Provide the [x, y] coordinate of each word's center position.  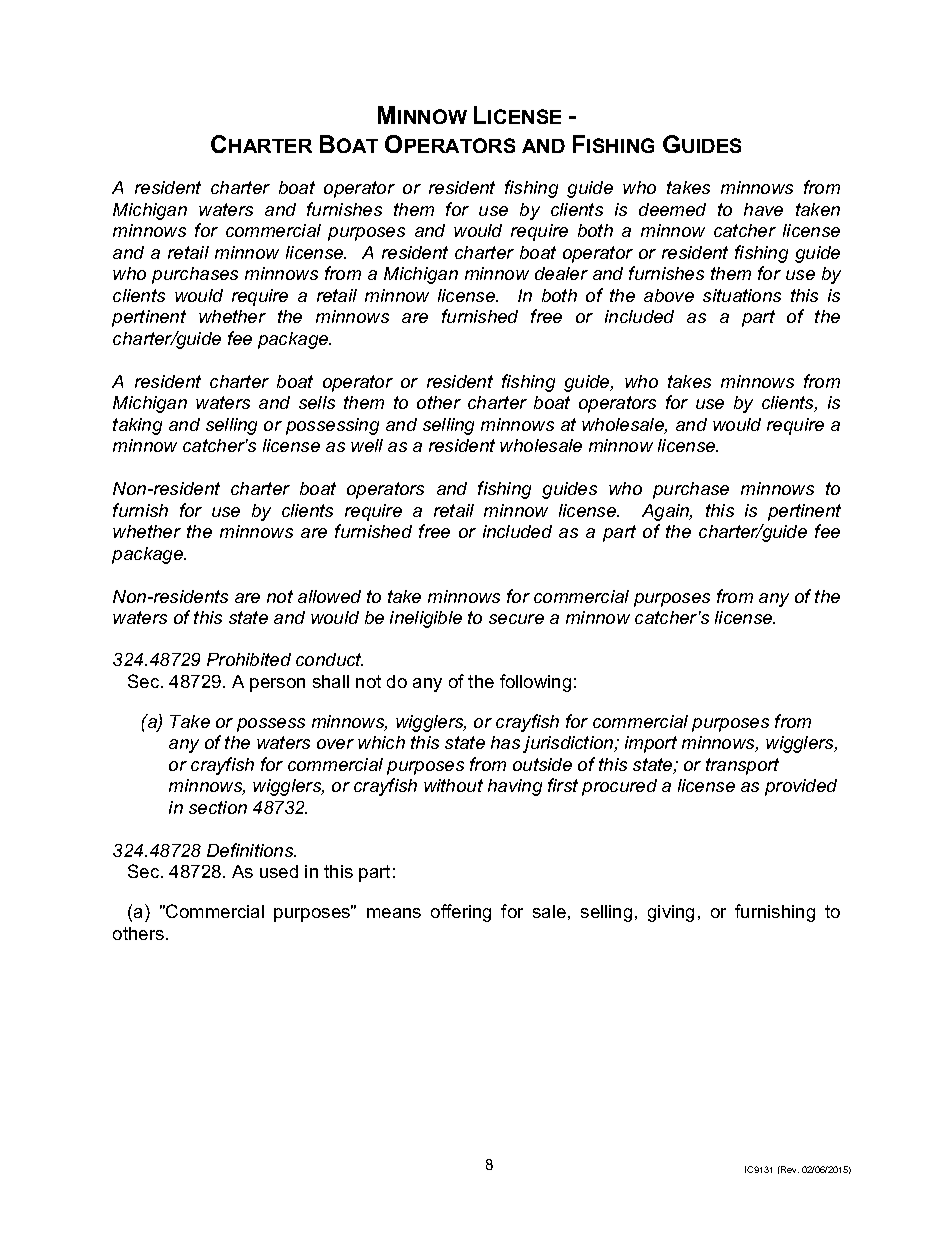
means [394, 913]
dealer [561, 273]
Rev [789, 1169]
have [763, 209]
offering [461, 913]
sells [317, 402]
